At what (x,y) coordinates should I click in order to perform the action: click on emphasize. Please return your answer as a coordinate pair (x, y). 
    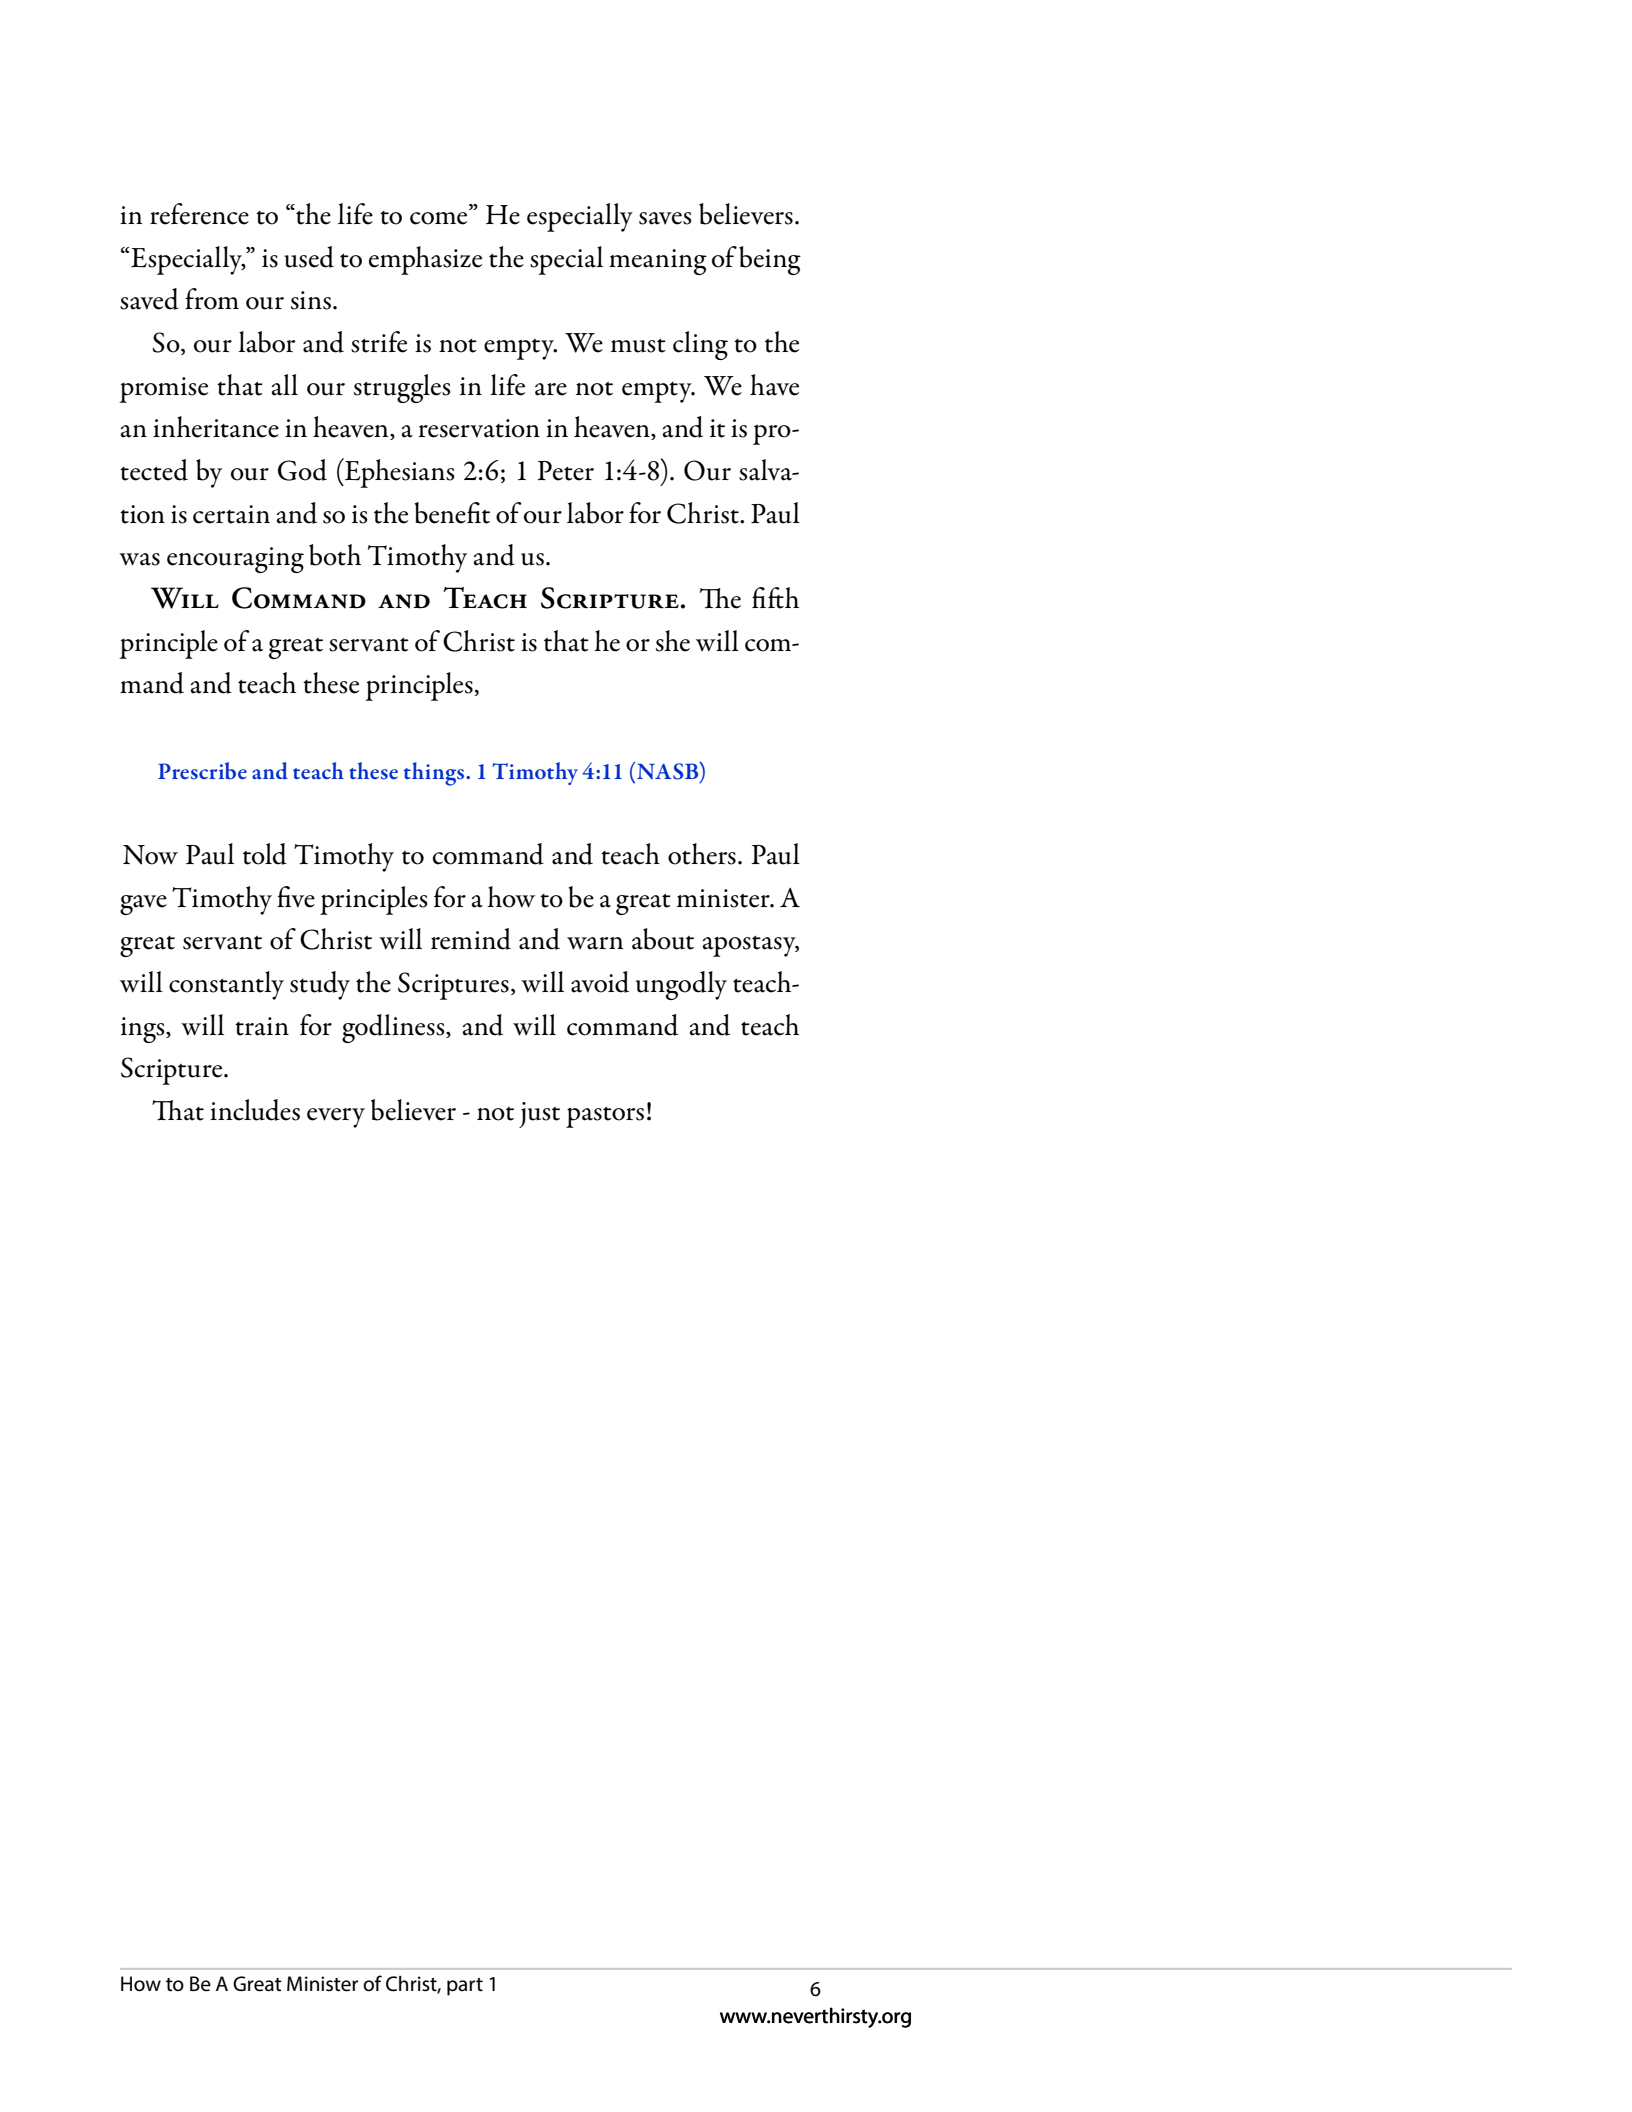
    Looking at the image, I should click on (425, 260).
